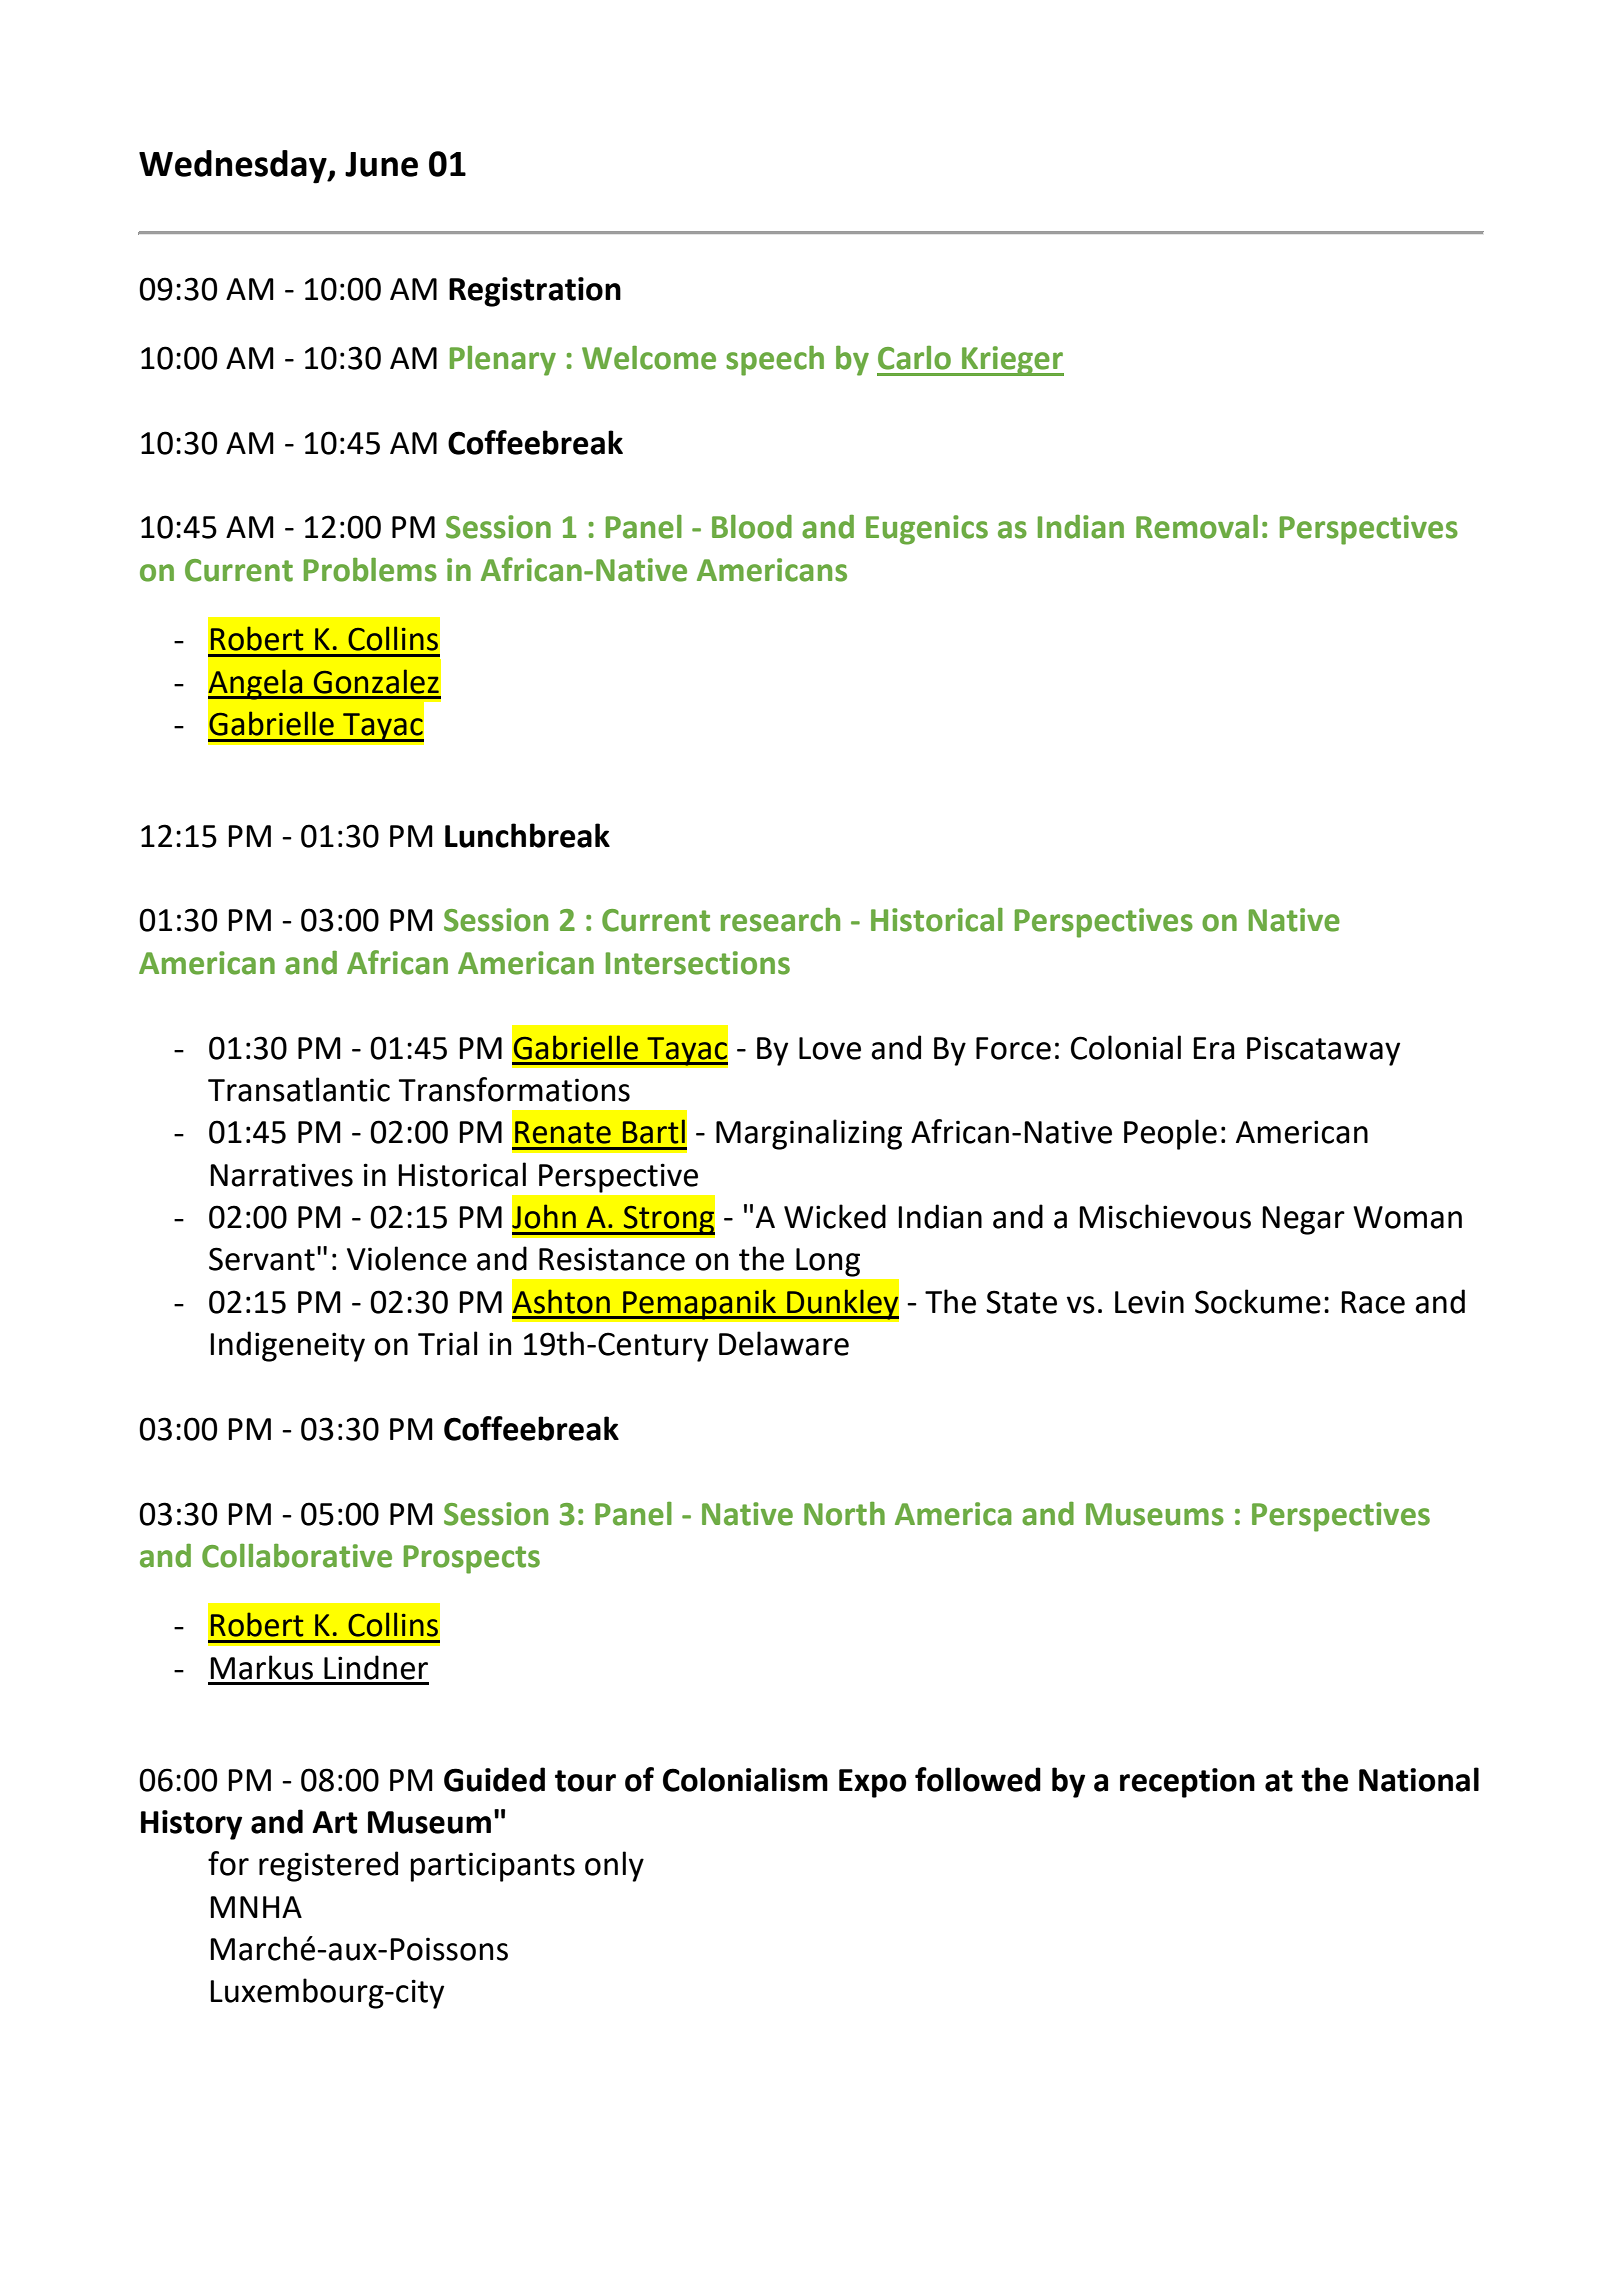 This page has width=1623, height=2296. Describe the element at coordinates (1197, 527) in the page. I see `Removal` at that location.
